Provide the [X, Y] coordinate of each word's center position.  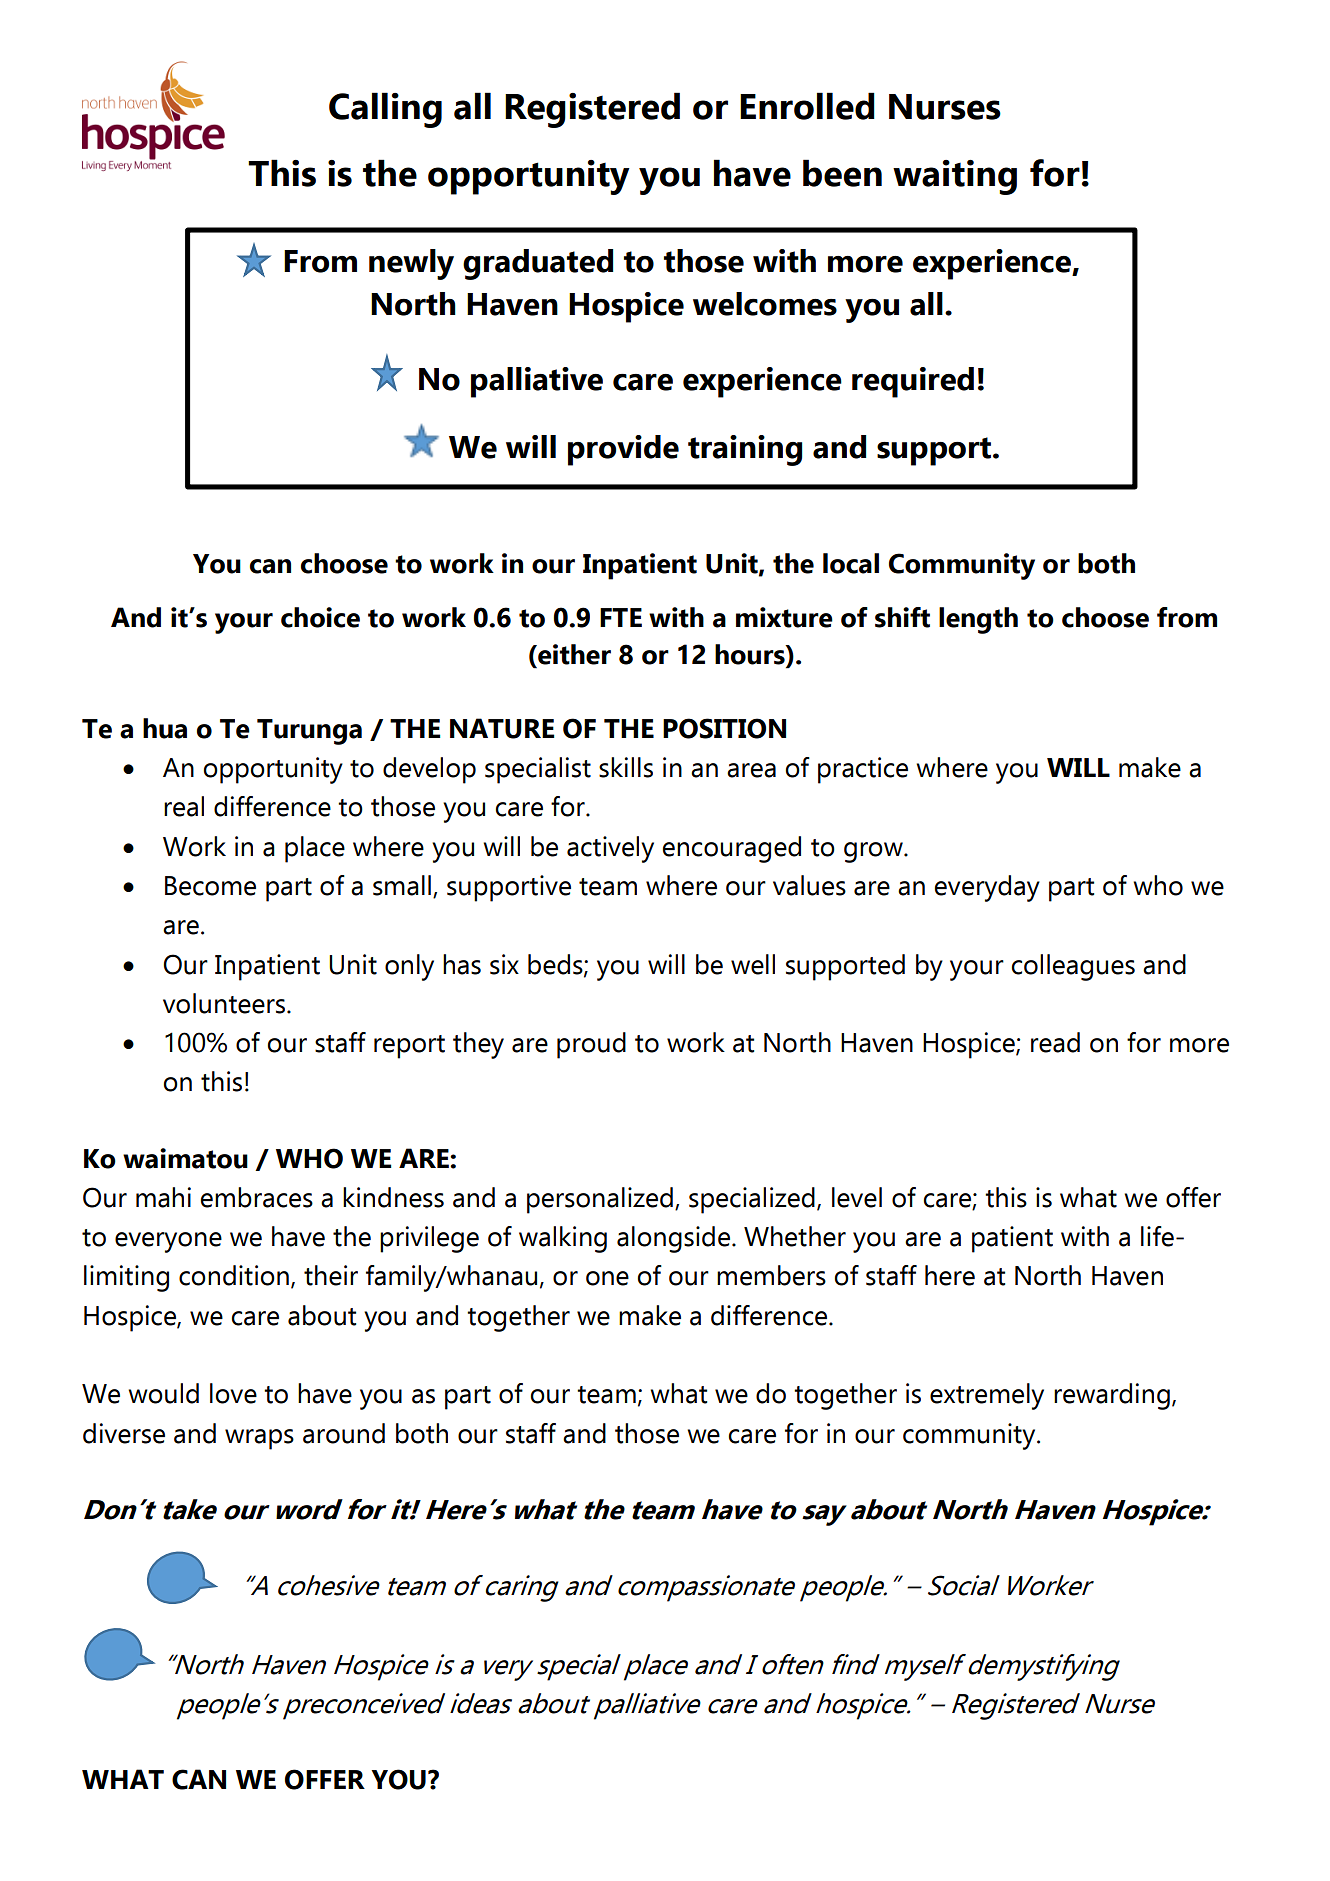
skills [626, 767]
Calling [385, 110]
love [233, 1393]
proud [591, 1045]
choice [320, 617]
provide [623, 450]
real [184, 806]
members [771, 1275]
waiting [955, 177]
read [1055, 1042]
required [913, 382]
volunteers [224, 1003]
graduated [538, 264]
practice [863, 770]
